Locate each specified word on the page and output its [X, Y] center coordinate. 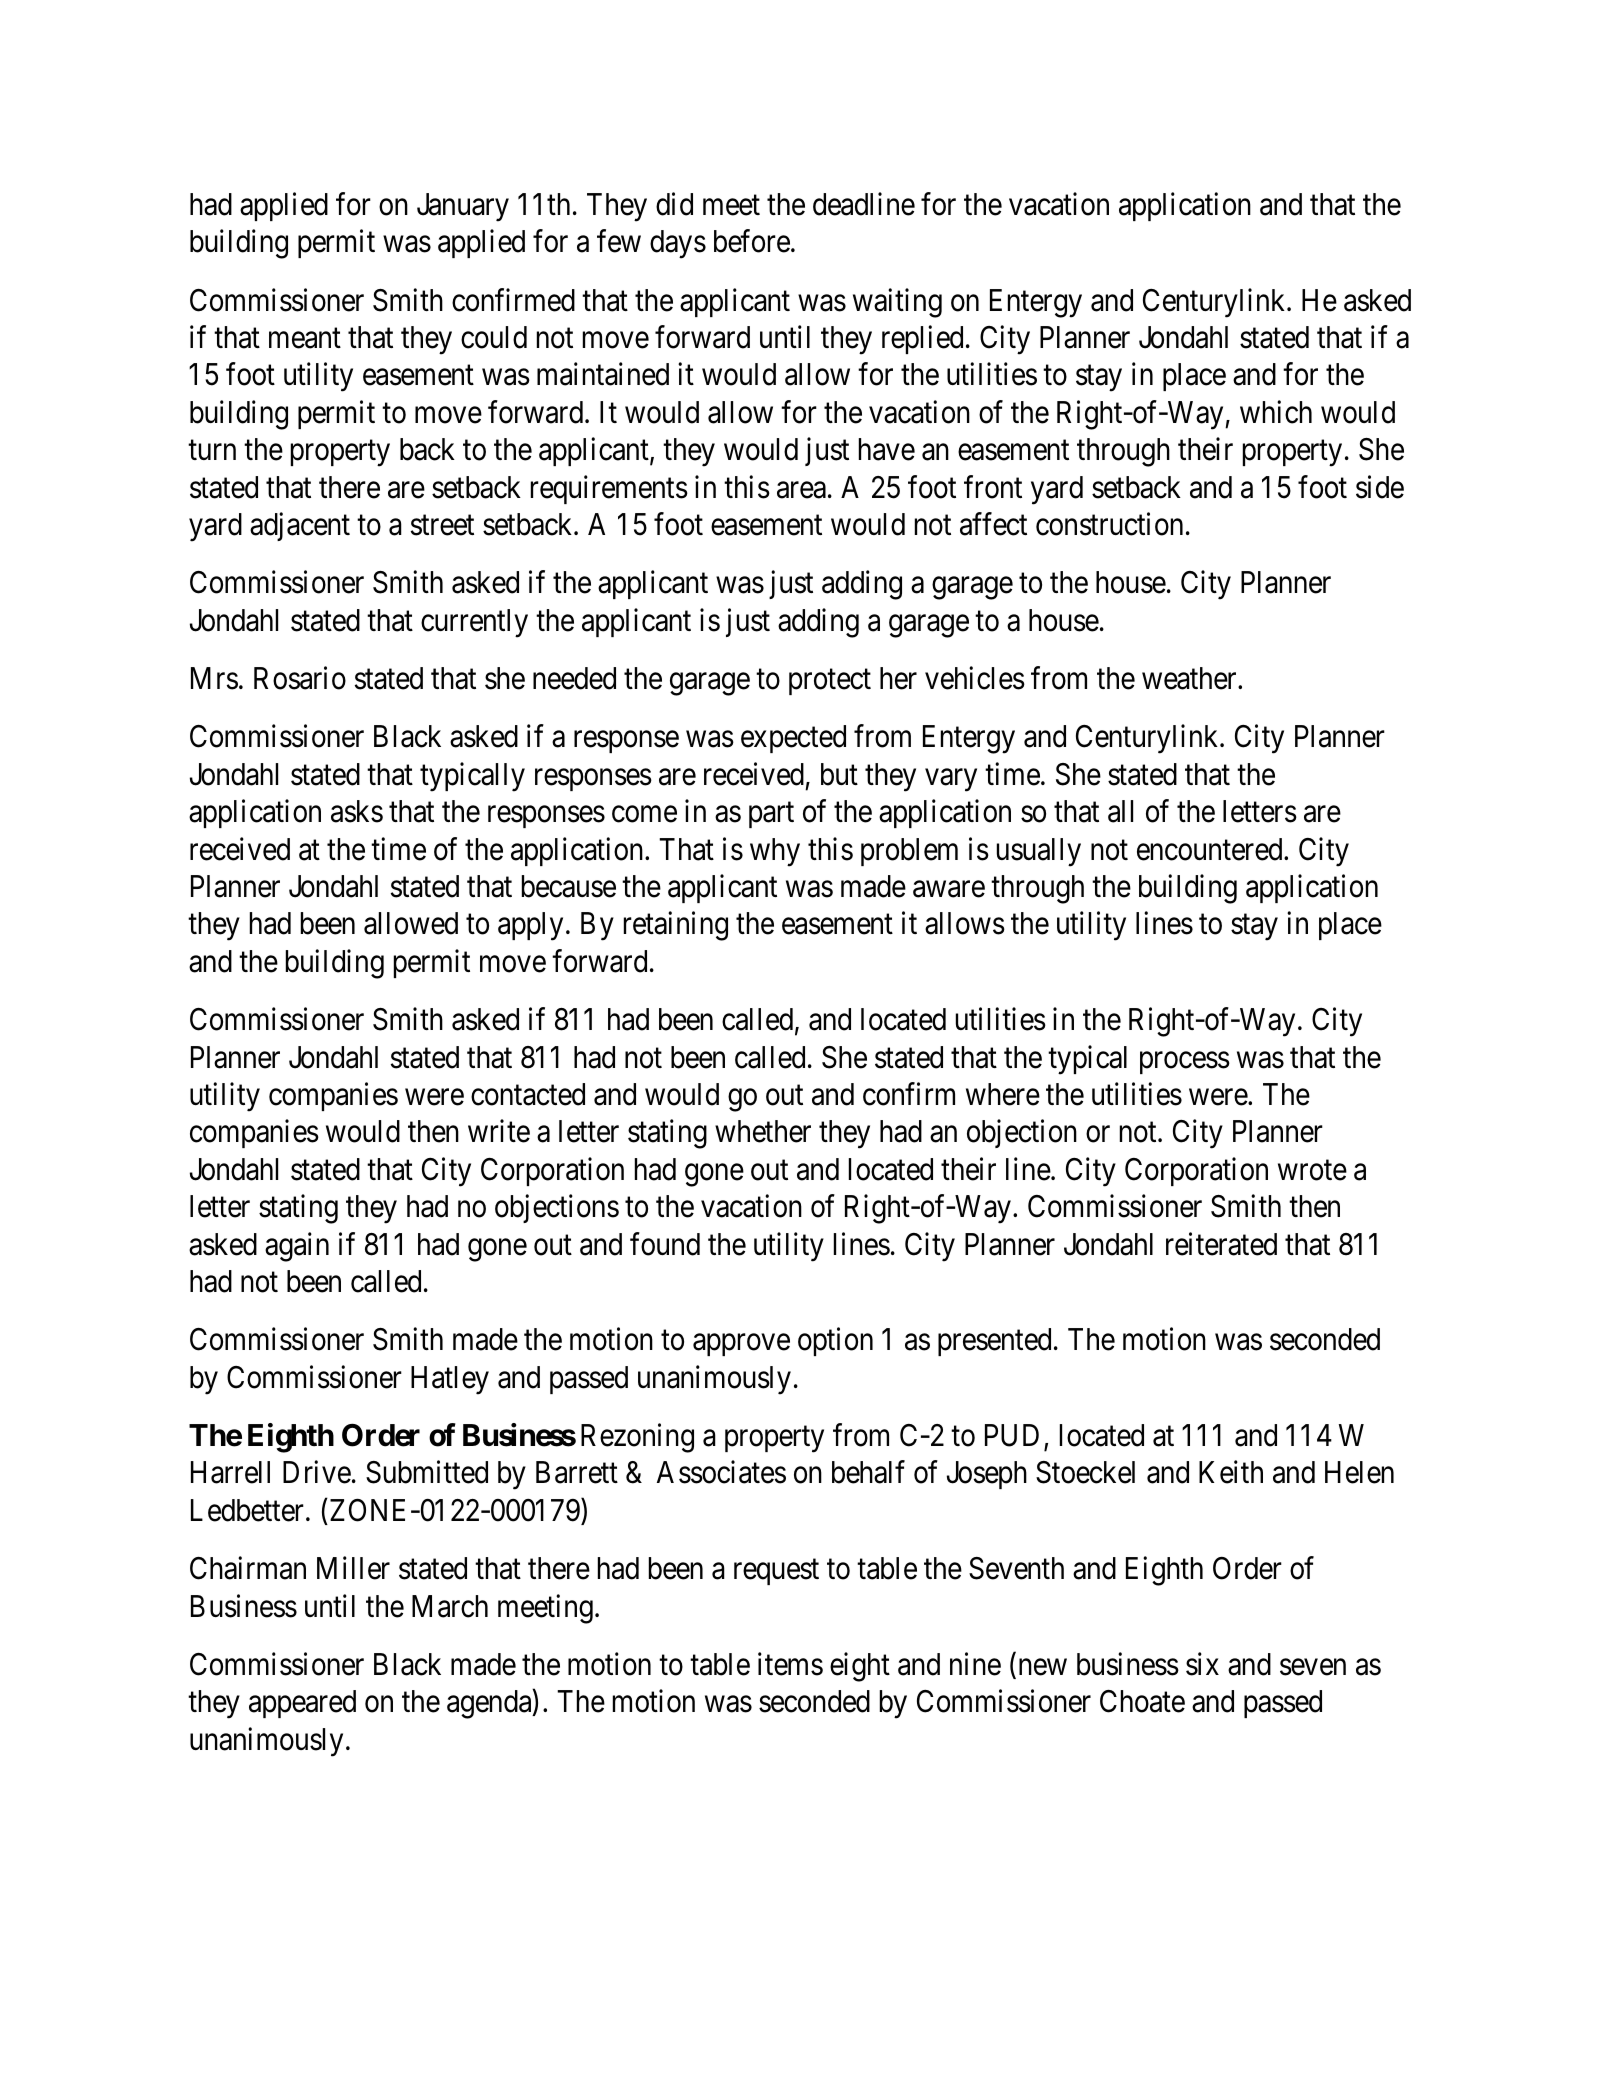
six [1202, 1664]
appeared [302, 1704]
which [1276, 412]
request [776, 1572]
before [752, 241]
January [463, 207]
